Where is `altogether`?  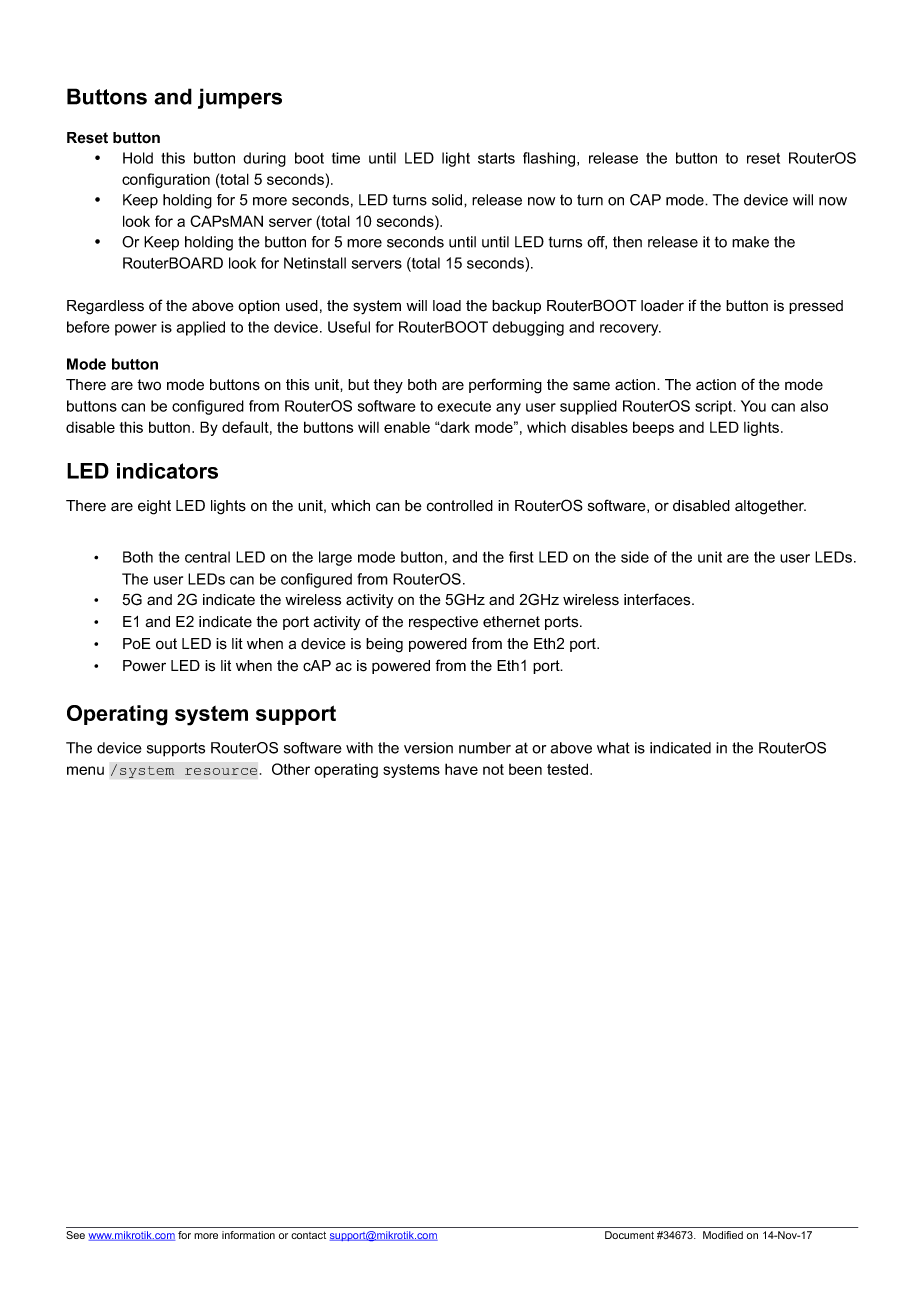
altogether is located at coordinates (770, 507).
